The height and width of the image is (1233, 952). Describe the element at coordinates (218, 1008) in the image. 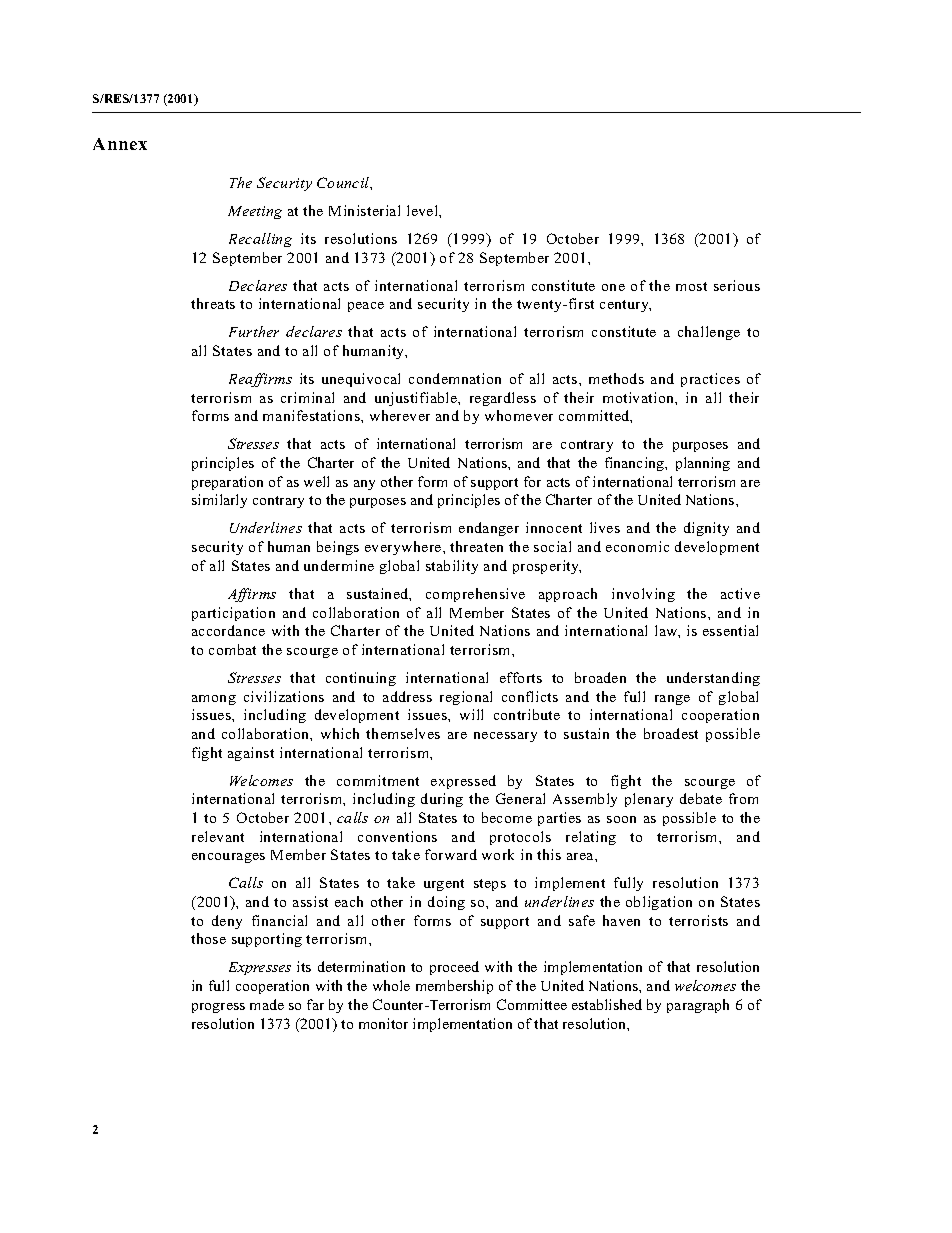

I see `progress` at that location.
